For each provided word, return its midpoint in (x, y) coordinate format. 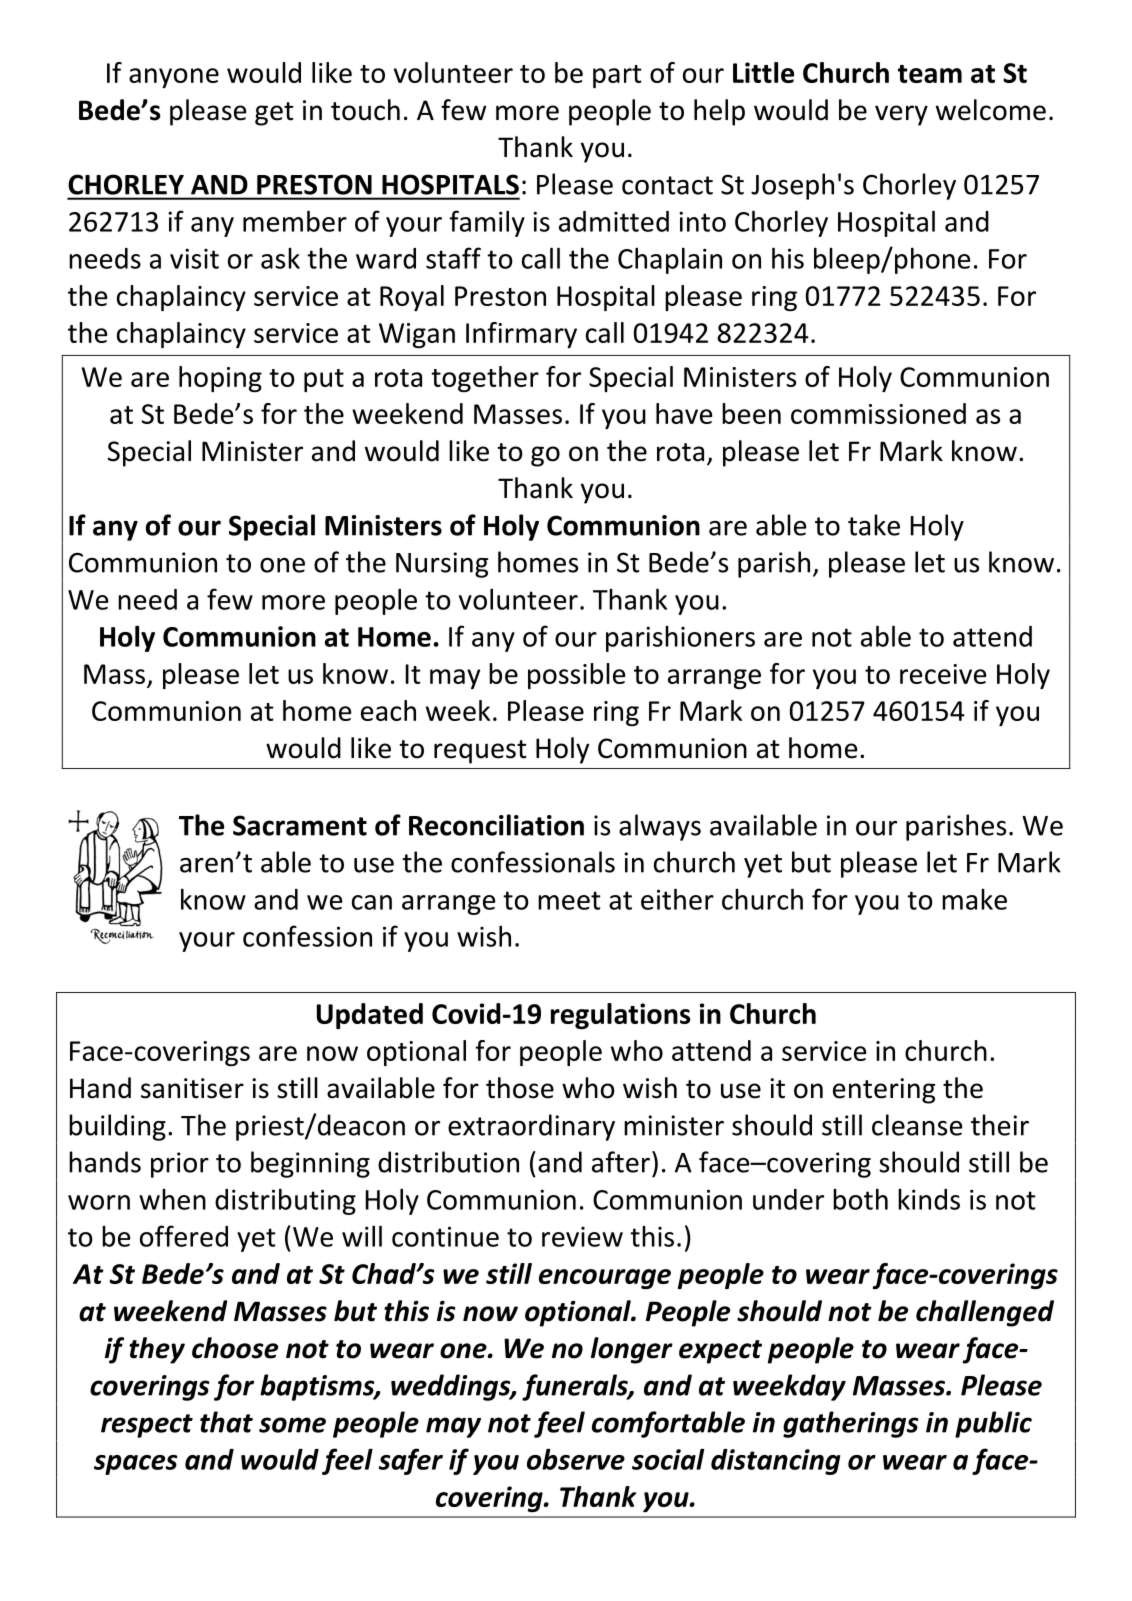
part (617, 76)
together (485, 379)
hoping (220, 379)
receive (943, 674)
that (226, 1422)
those (520, 1088)
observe (576, 1459)
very (901, 115)
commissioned (878, 413)
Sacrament (300, 825)
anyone (174, 78)
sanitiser (192, 1088)
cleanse (917, 1125)
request (480, 752)
